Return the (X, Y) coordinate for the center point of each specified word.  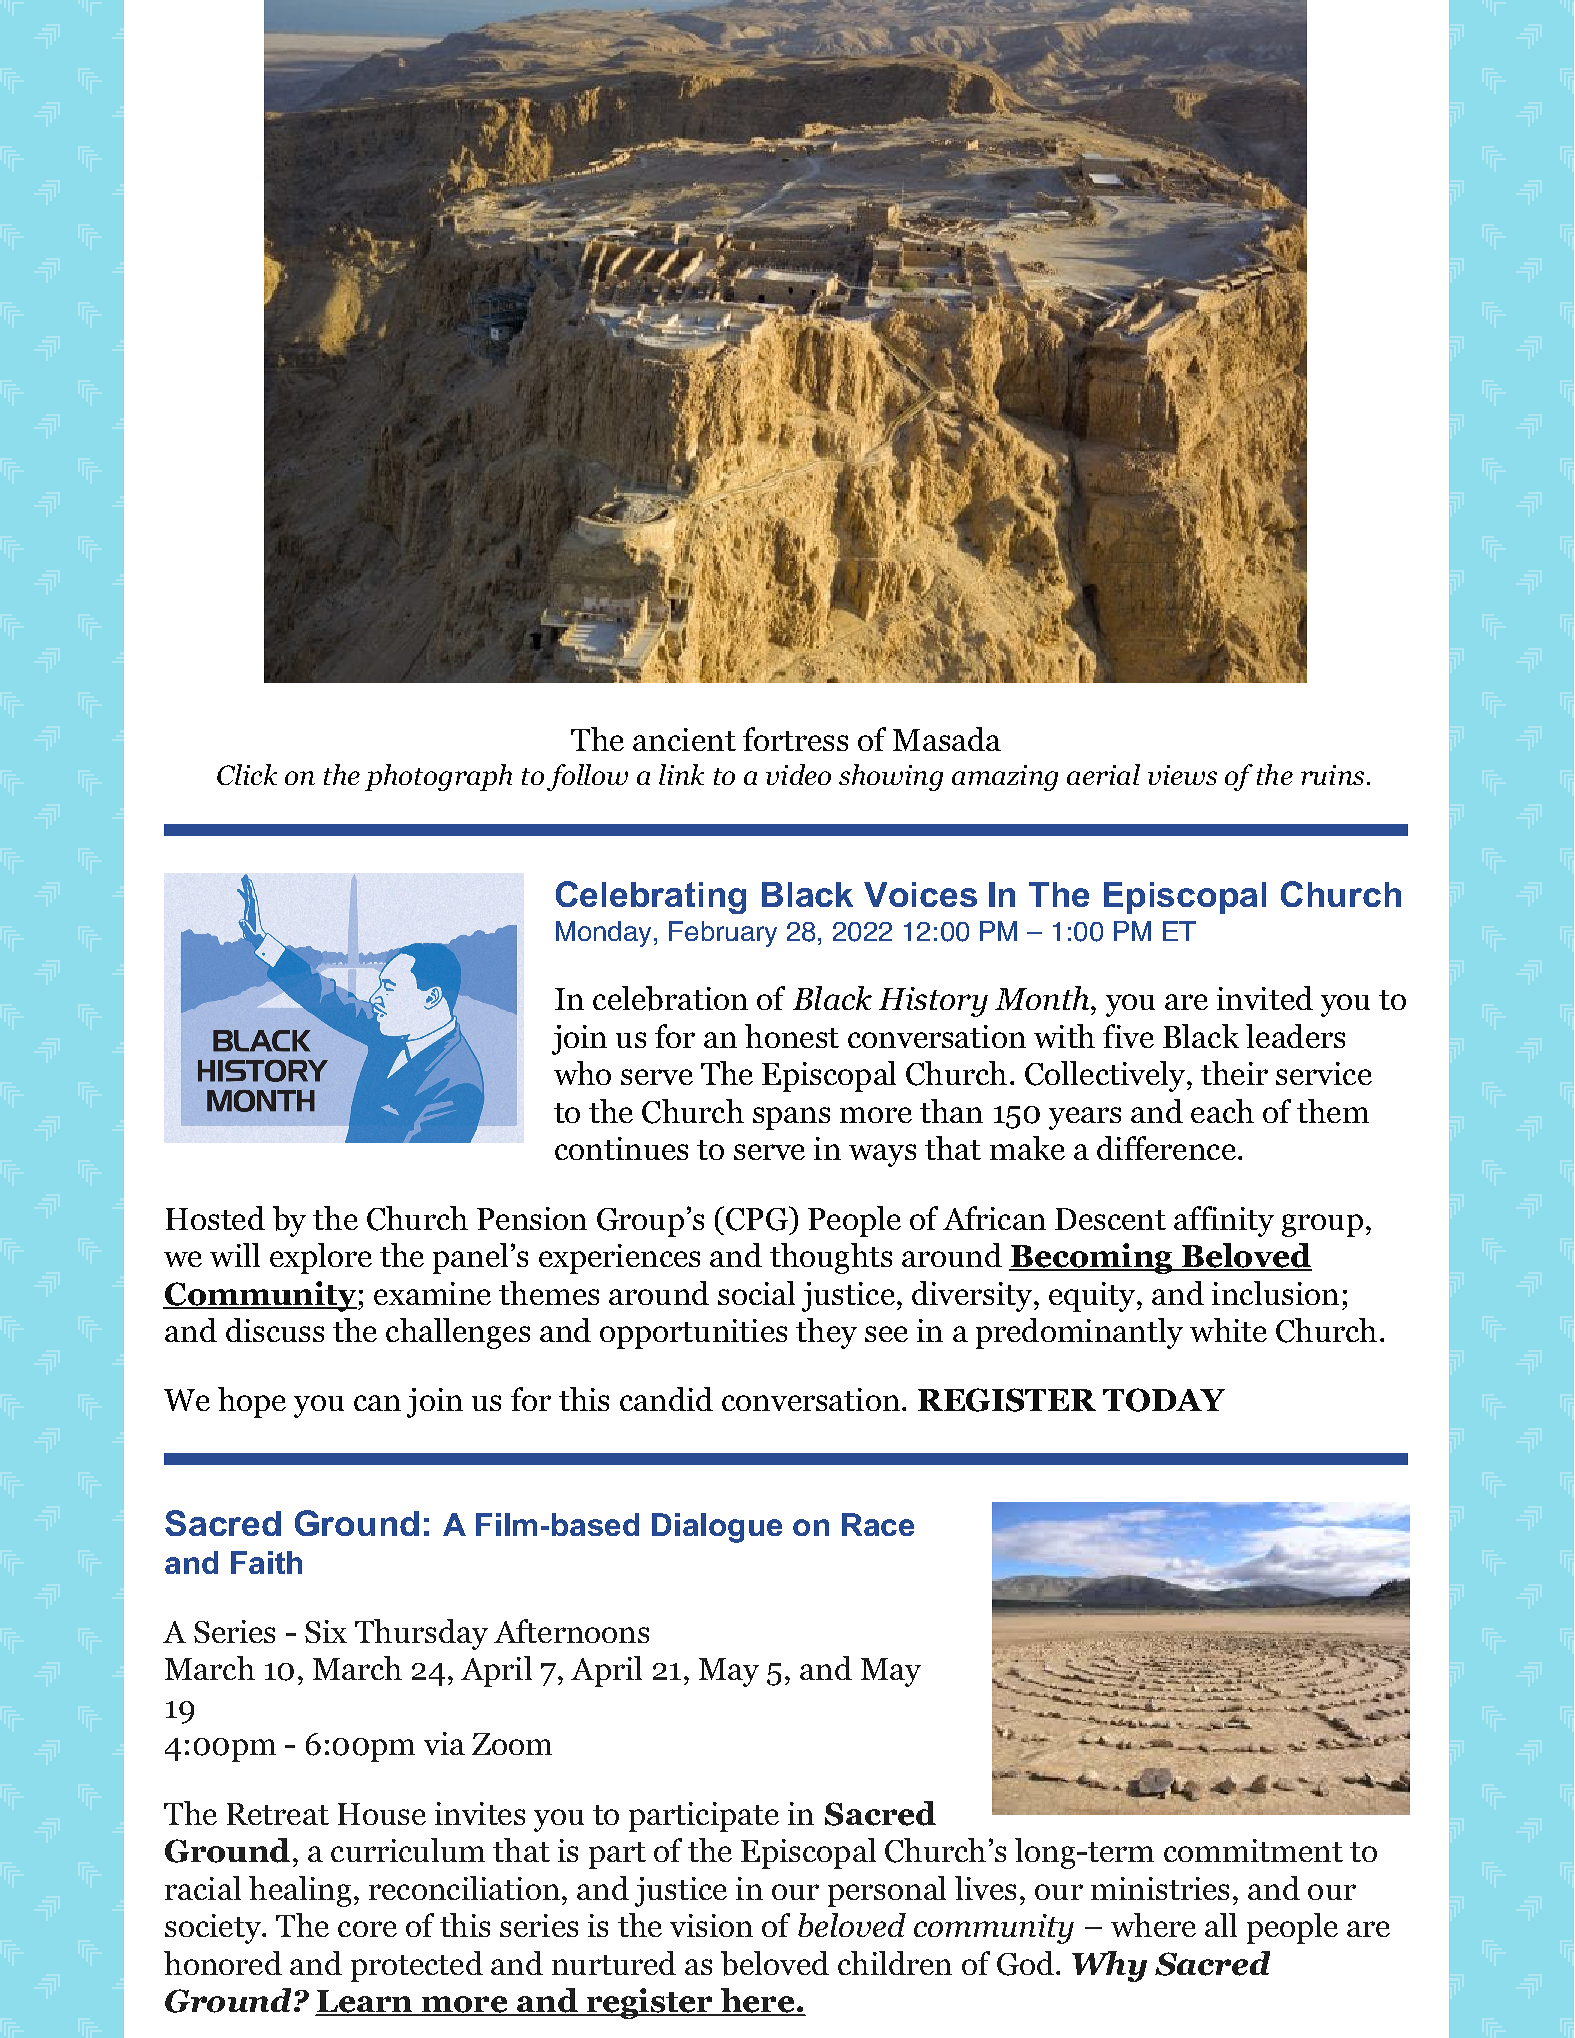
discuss (275, 1330)
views (1182, 775)
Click (247, 774)
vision (711, 1925)
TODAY (1164, 1400)
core (367, 1929)
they (826, 1333)
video (798, 774)
